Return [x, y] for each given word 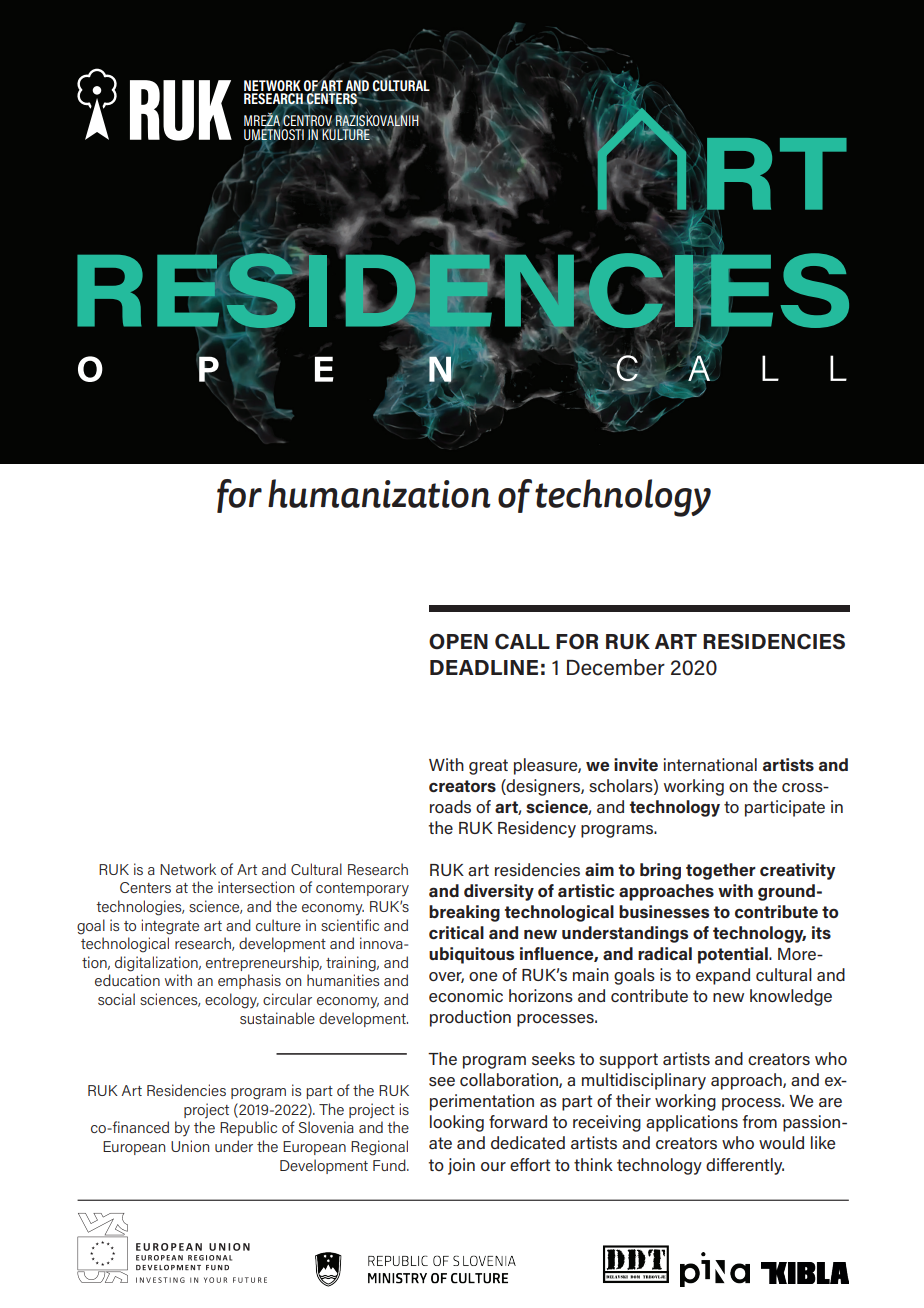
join [461, 1166]
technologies [140, 908]
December [616, 667]
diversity [499, 892]
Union [190, 1146]
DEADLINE [484, 667]
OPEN [458, 641]
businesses [664, 911]
